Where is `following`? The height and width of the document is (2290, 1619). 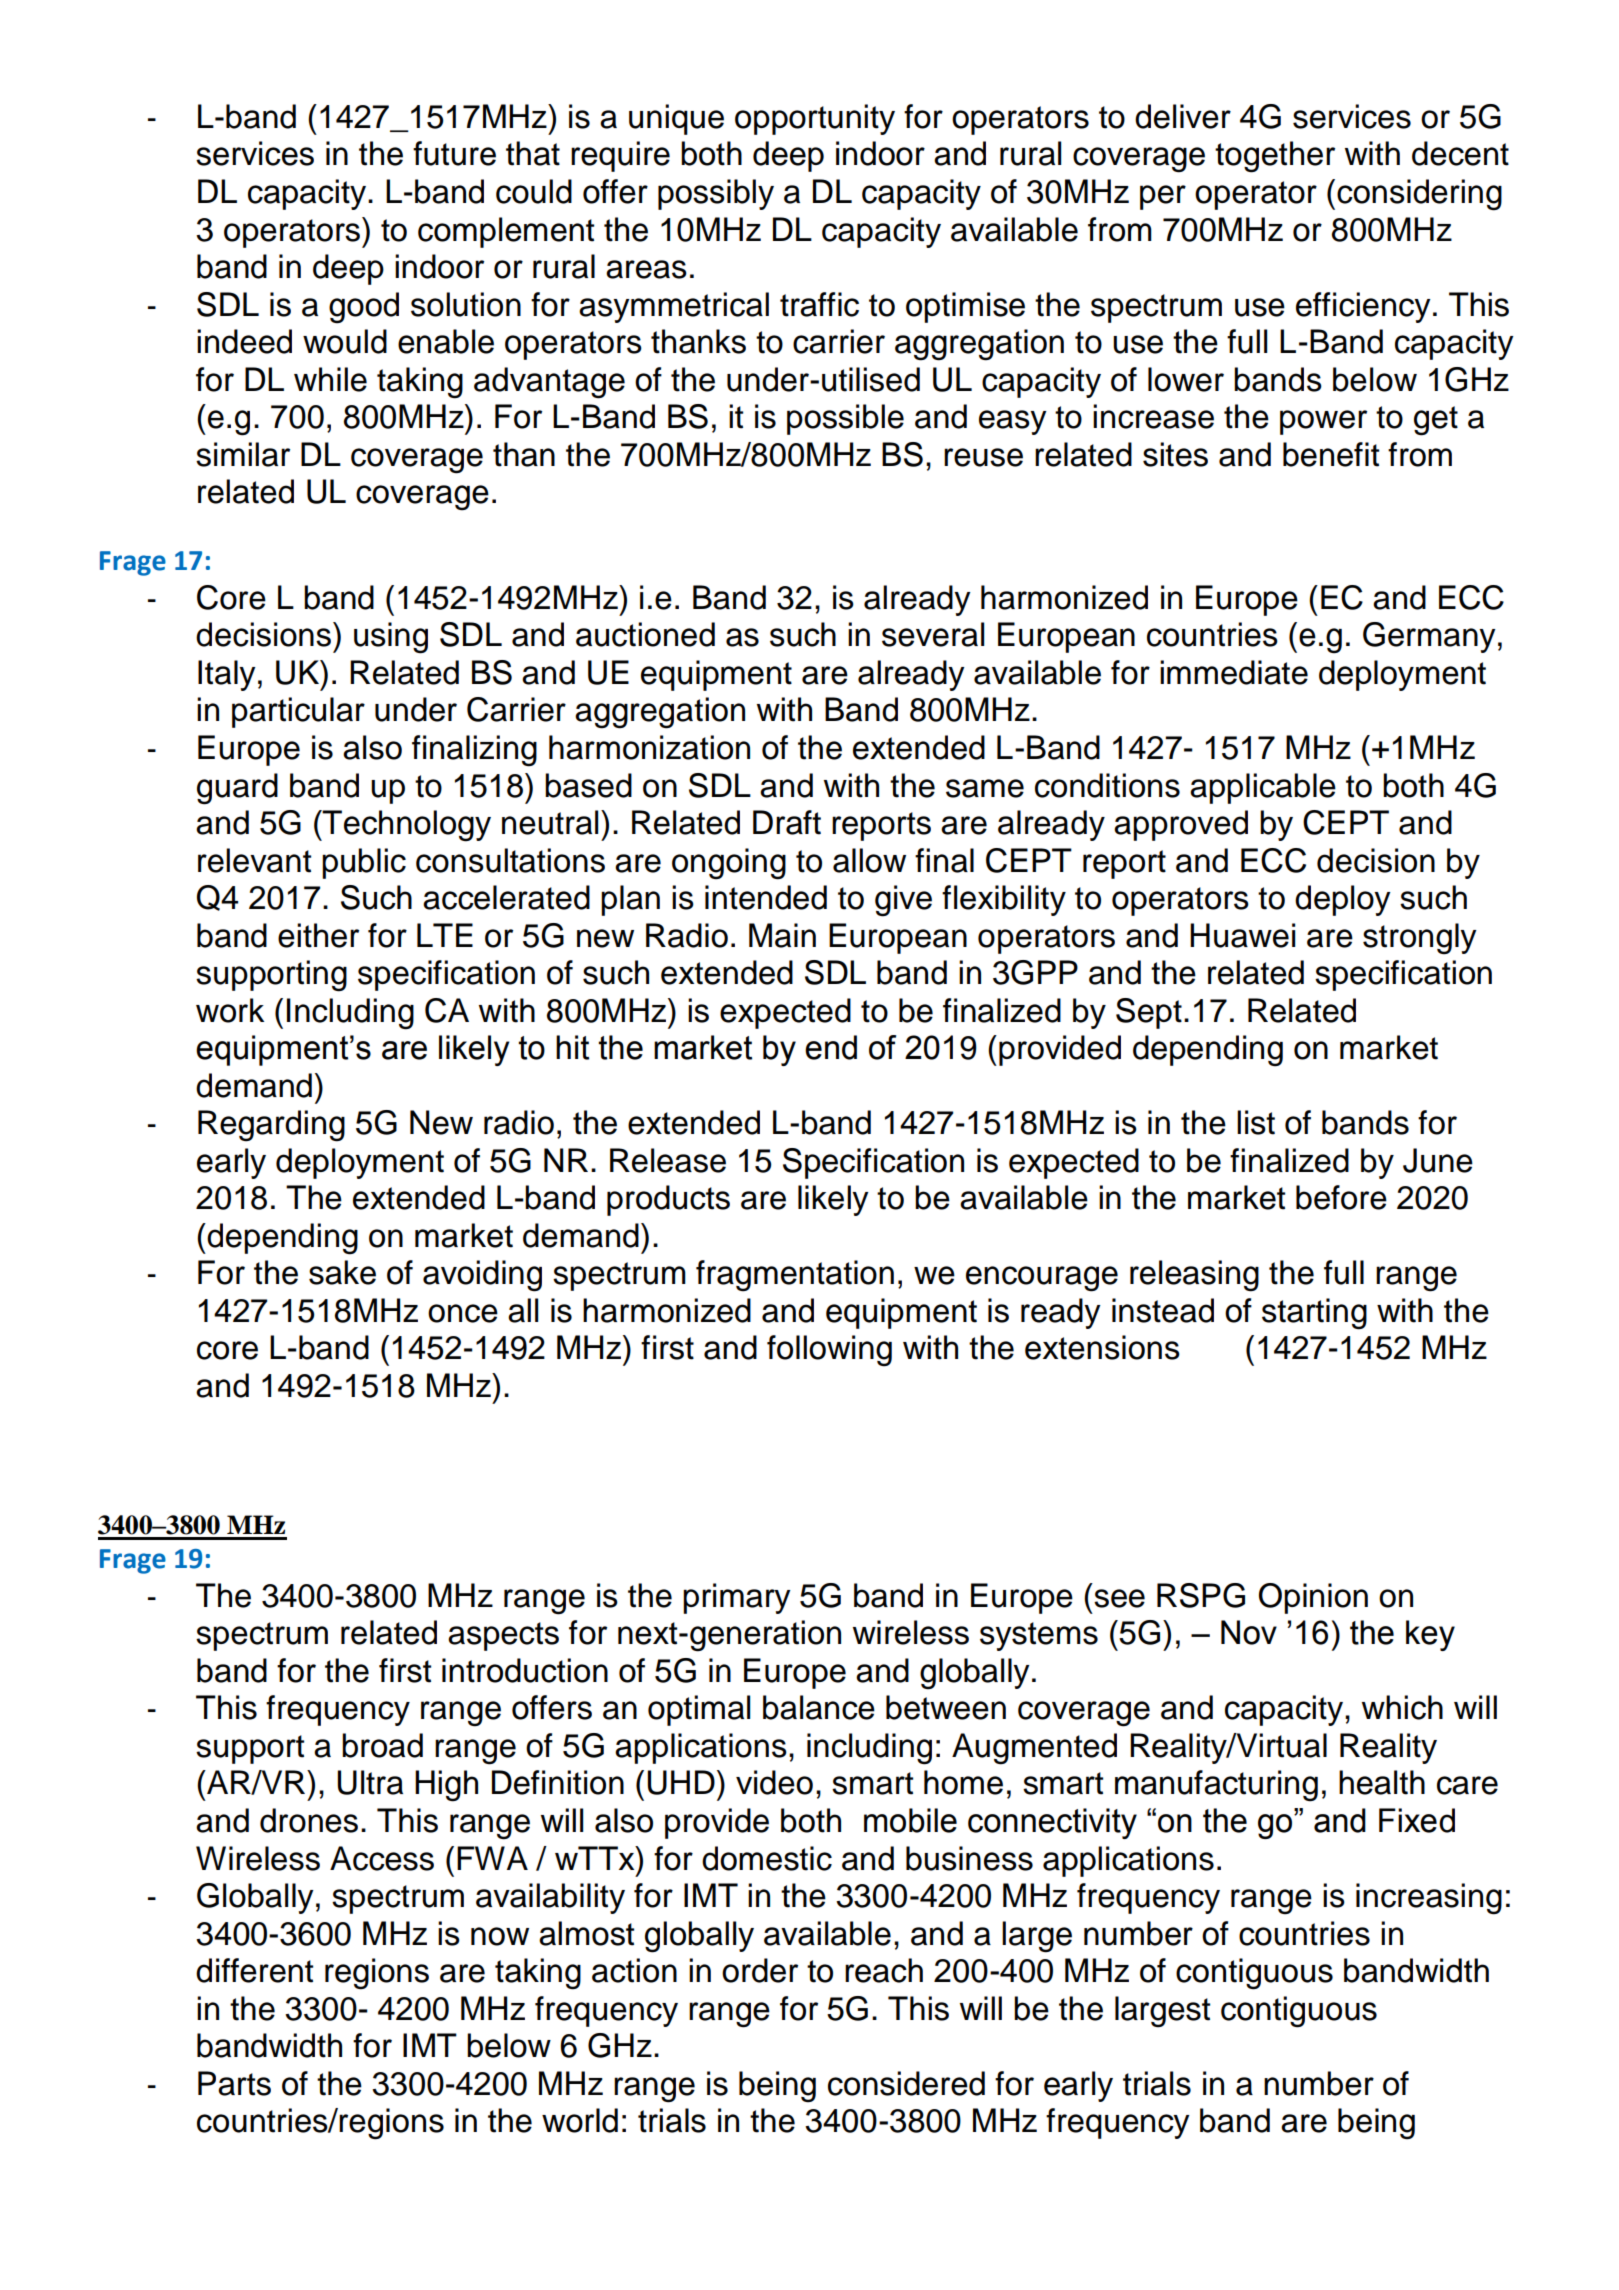
following is located at coordinates (829, 1351).
